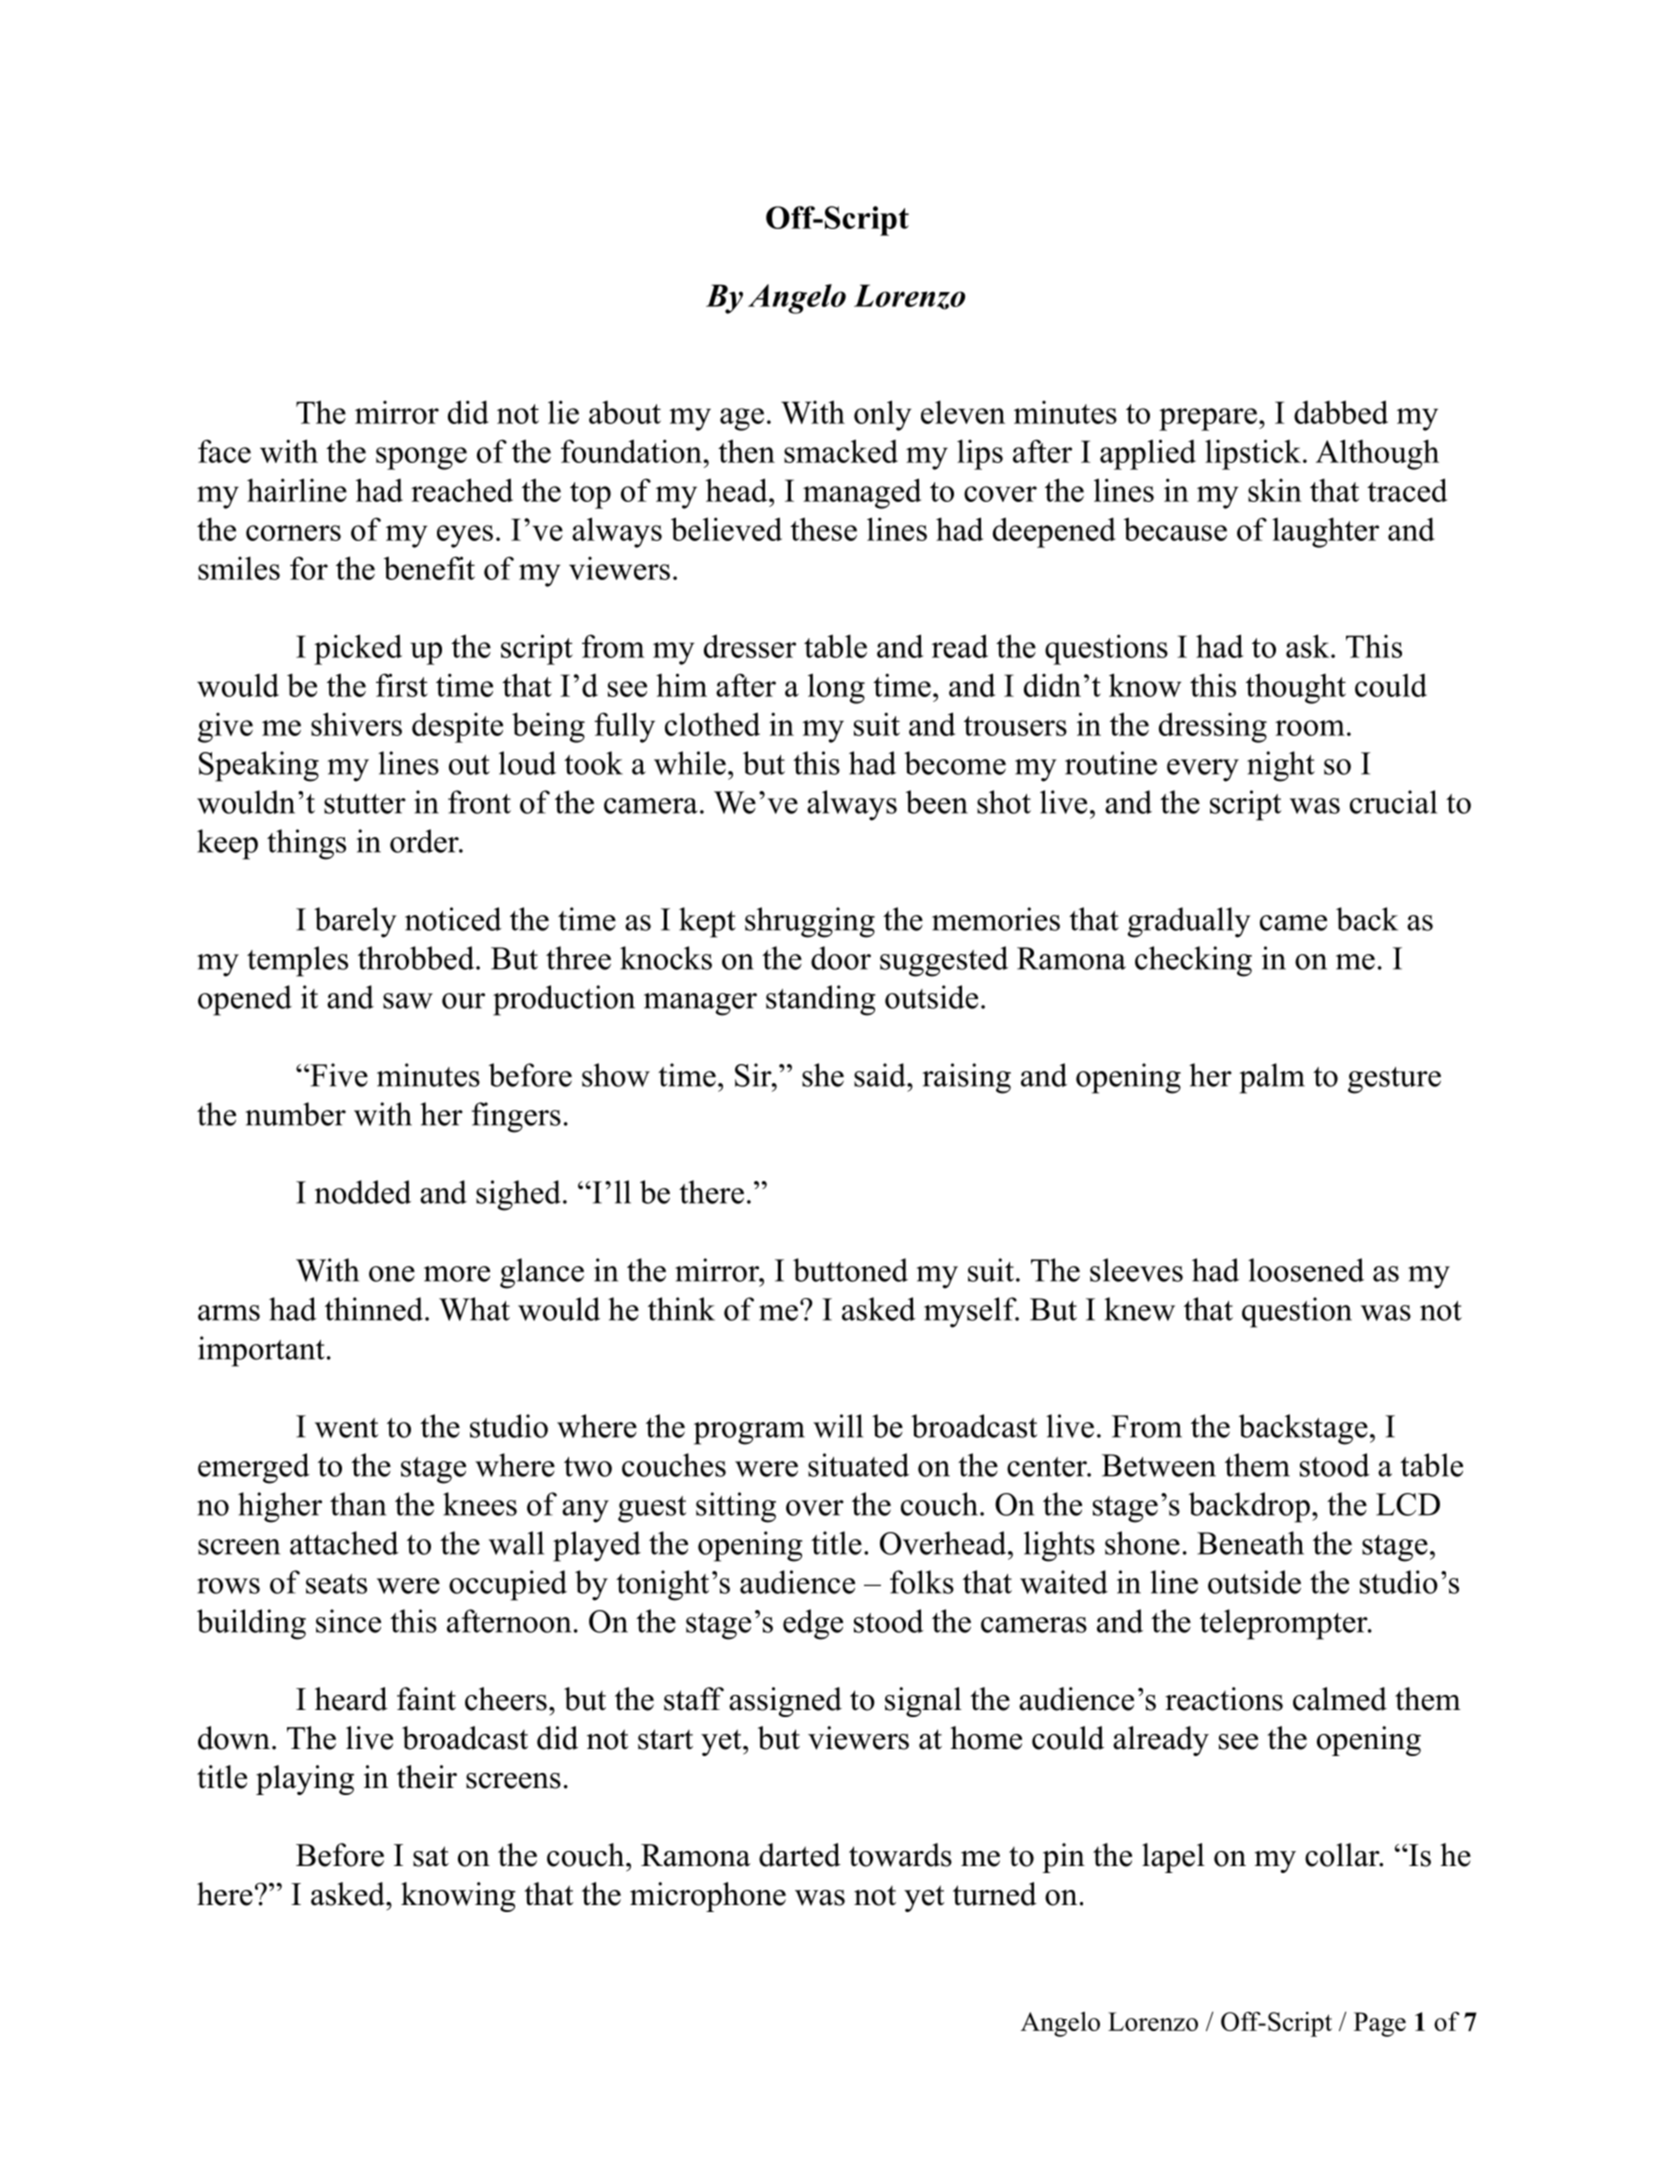 Image resolution: width=1674 pixels, height=2167 pixels. What do you see at coordinates (462, 490) in the screenshot?
I see `reached` at bounding box center [462, 490].
